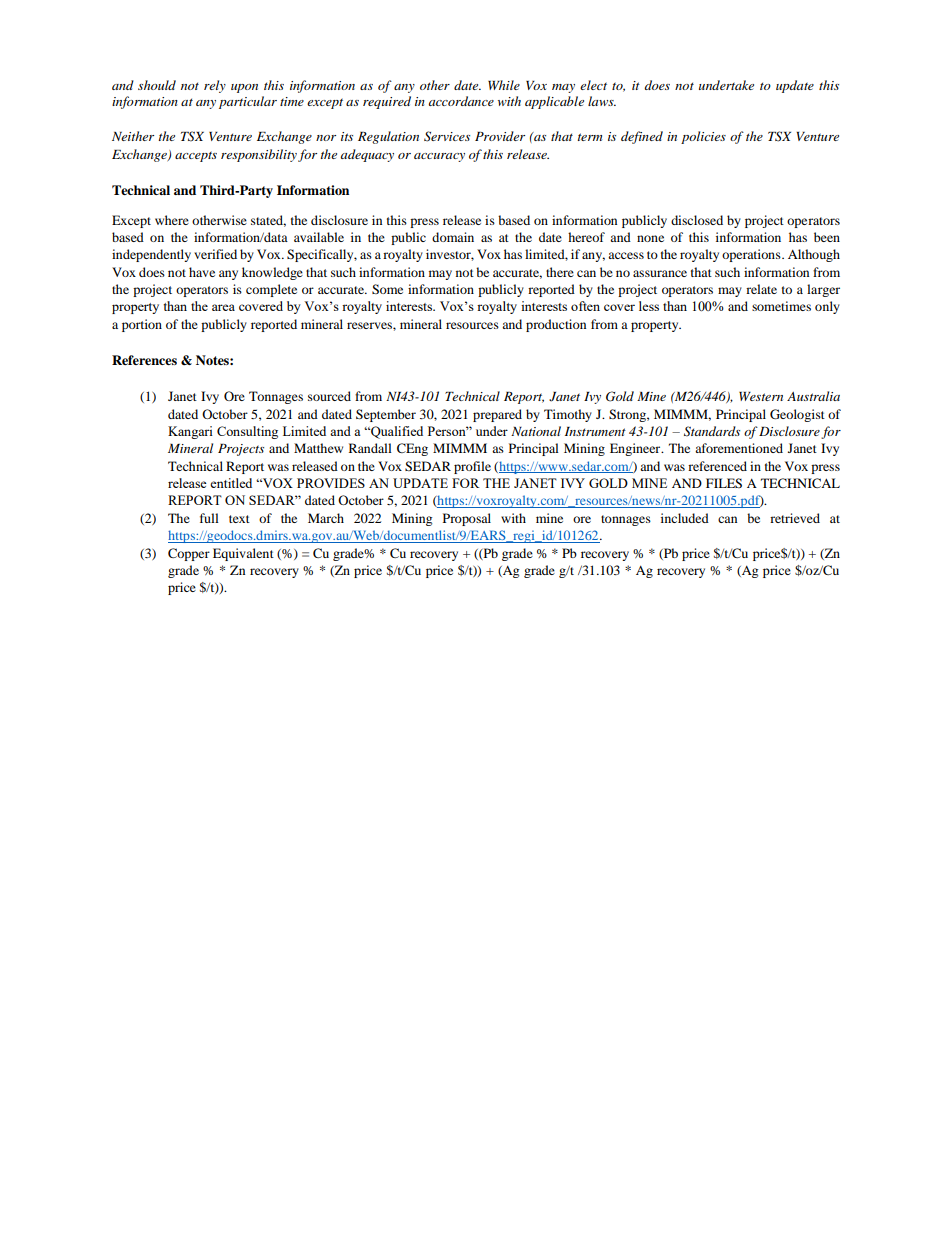 This screenshot has height=1233, width=952. Describe the element at coordinates (223, 307) in the screenshot. I see `area` at that location.
